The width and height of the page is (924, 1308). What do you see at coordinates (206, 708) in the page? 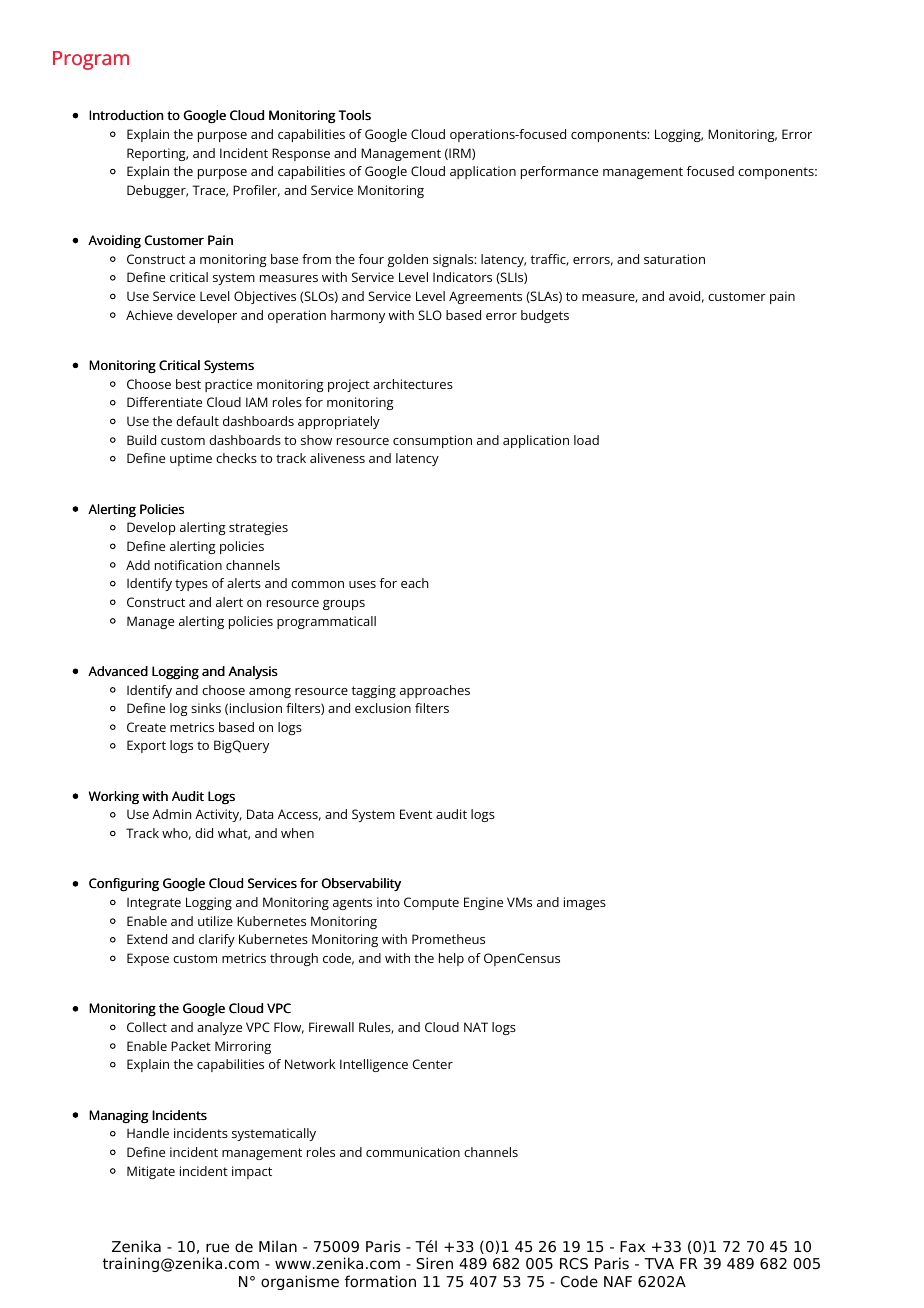
I see `sinks` at bounding box center [206, 708].
